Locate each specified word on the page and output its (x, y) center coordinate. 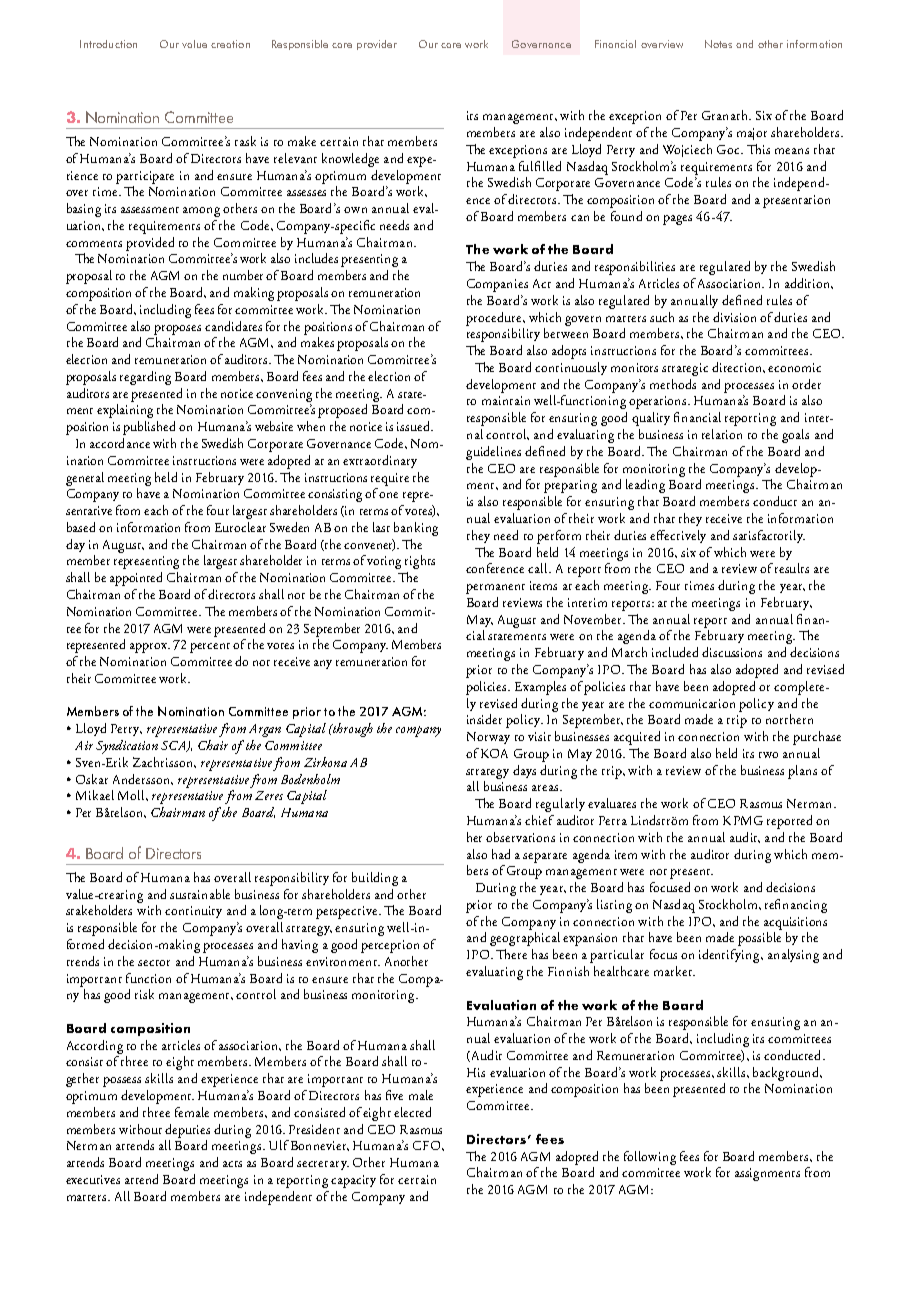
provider (377, 45)
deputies (187, 1131)
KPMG (743, 820)
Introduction (108, 44)
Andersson (143, 779)
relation (722, 434)
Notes (718, 44)
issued (414, 426)
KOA (494, 753)
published (149, 428)
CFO (428, 1145)
